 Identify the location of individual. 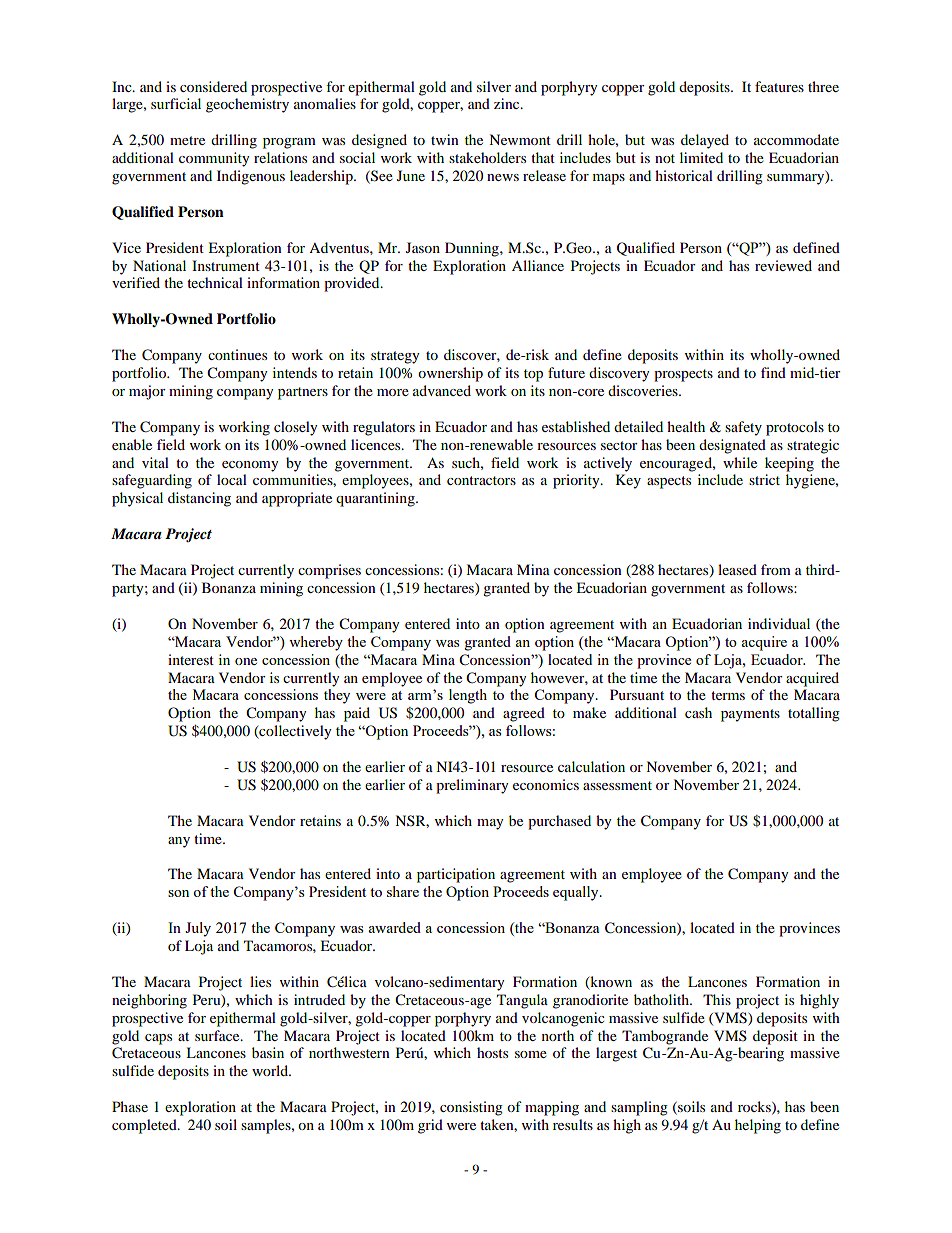
(779, 623).
